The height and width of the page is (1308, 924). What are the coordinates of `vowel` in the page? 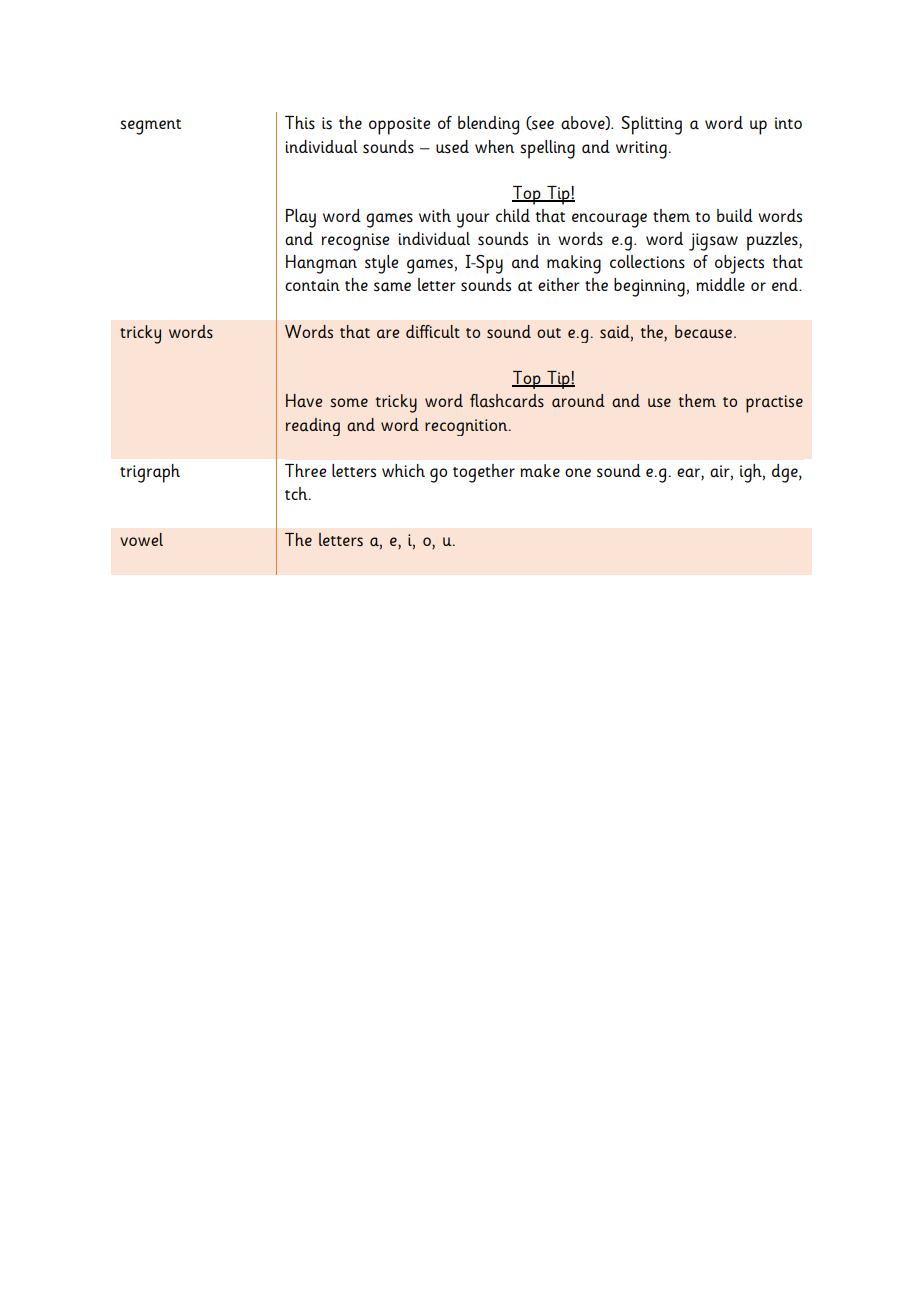 It's located at (141, 539).
